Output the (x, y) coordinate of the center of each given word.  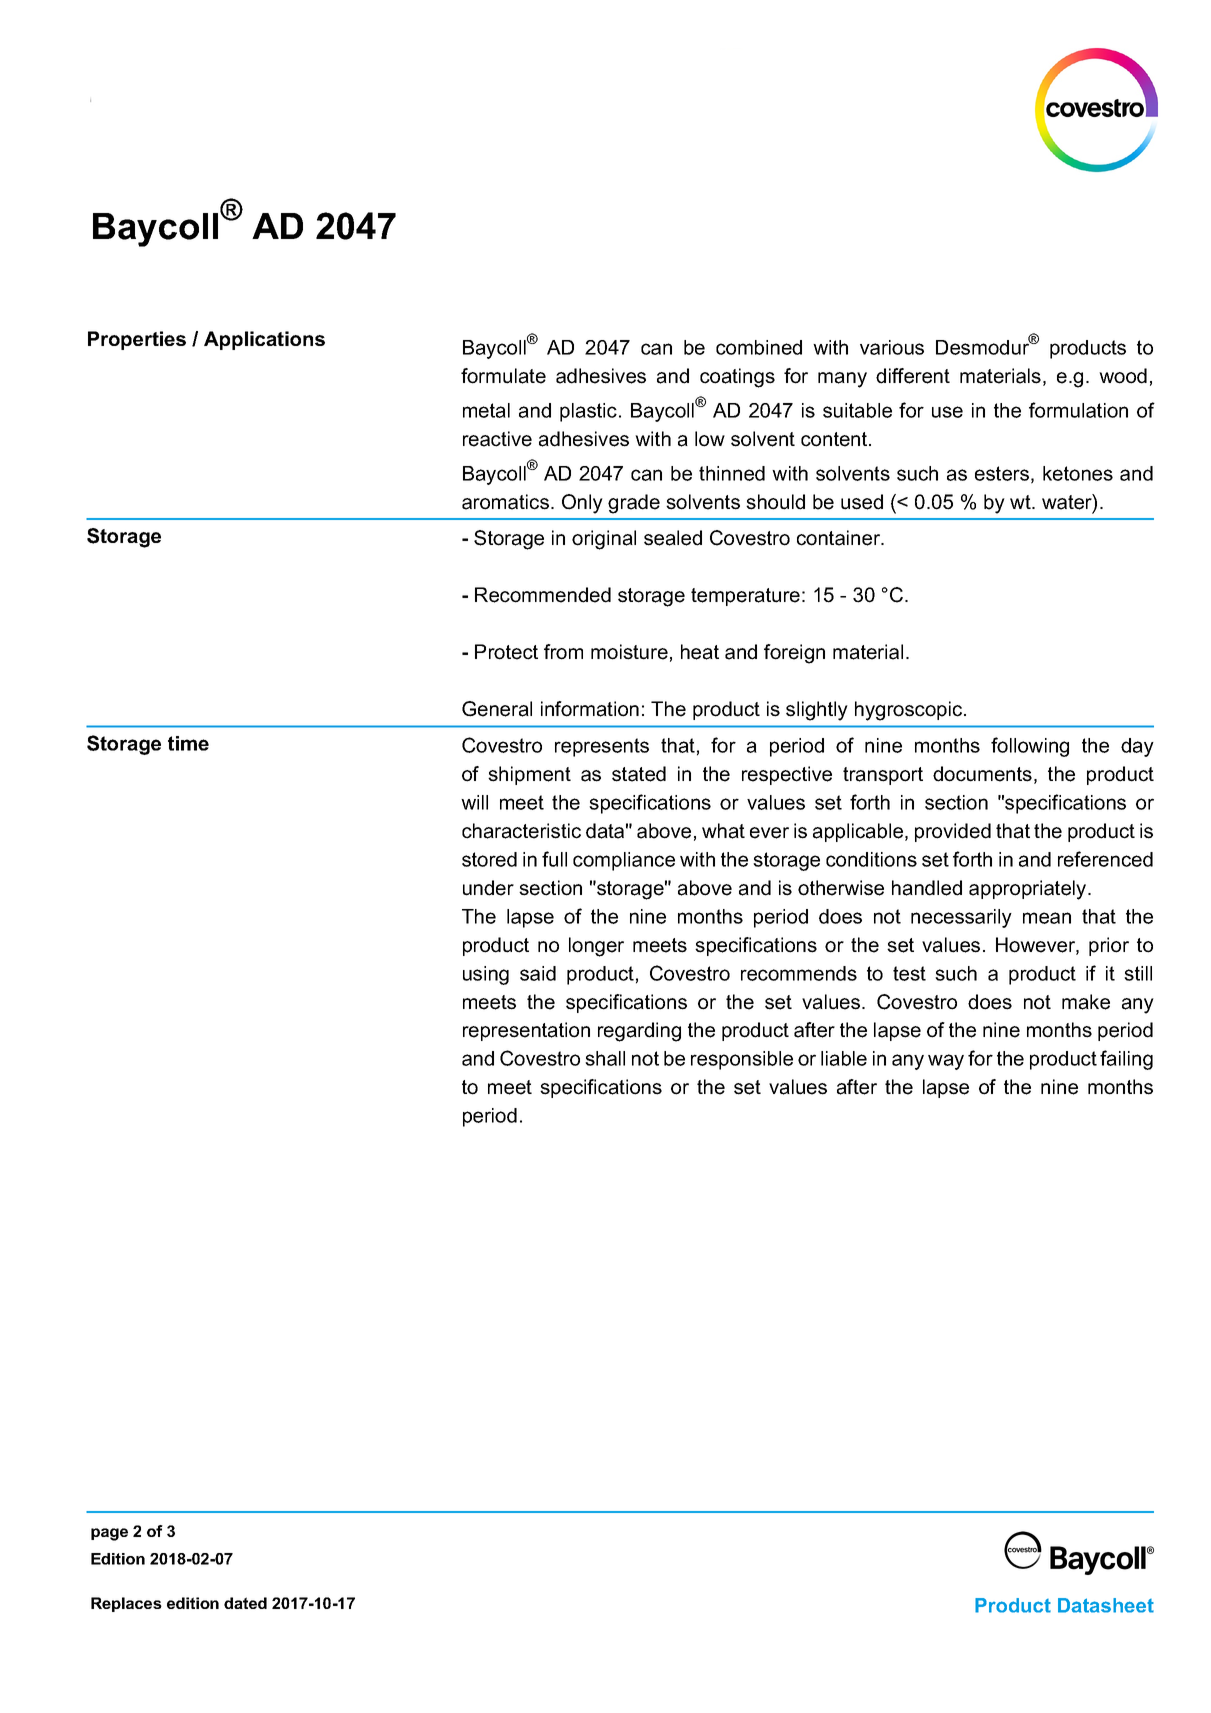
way (946, 1062)
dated (245, 1603)
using (486, 975)
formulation (1078, 410)
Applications (264, 340)
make (1086, 1002)
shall (605, 1058)
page (109, 1534)
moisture (629, 652)
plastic (588, 412)
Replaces (126, 1604)
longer (596, 947)
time (188, 743)
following (1030, 747)
